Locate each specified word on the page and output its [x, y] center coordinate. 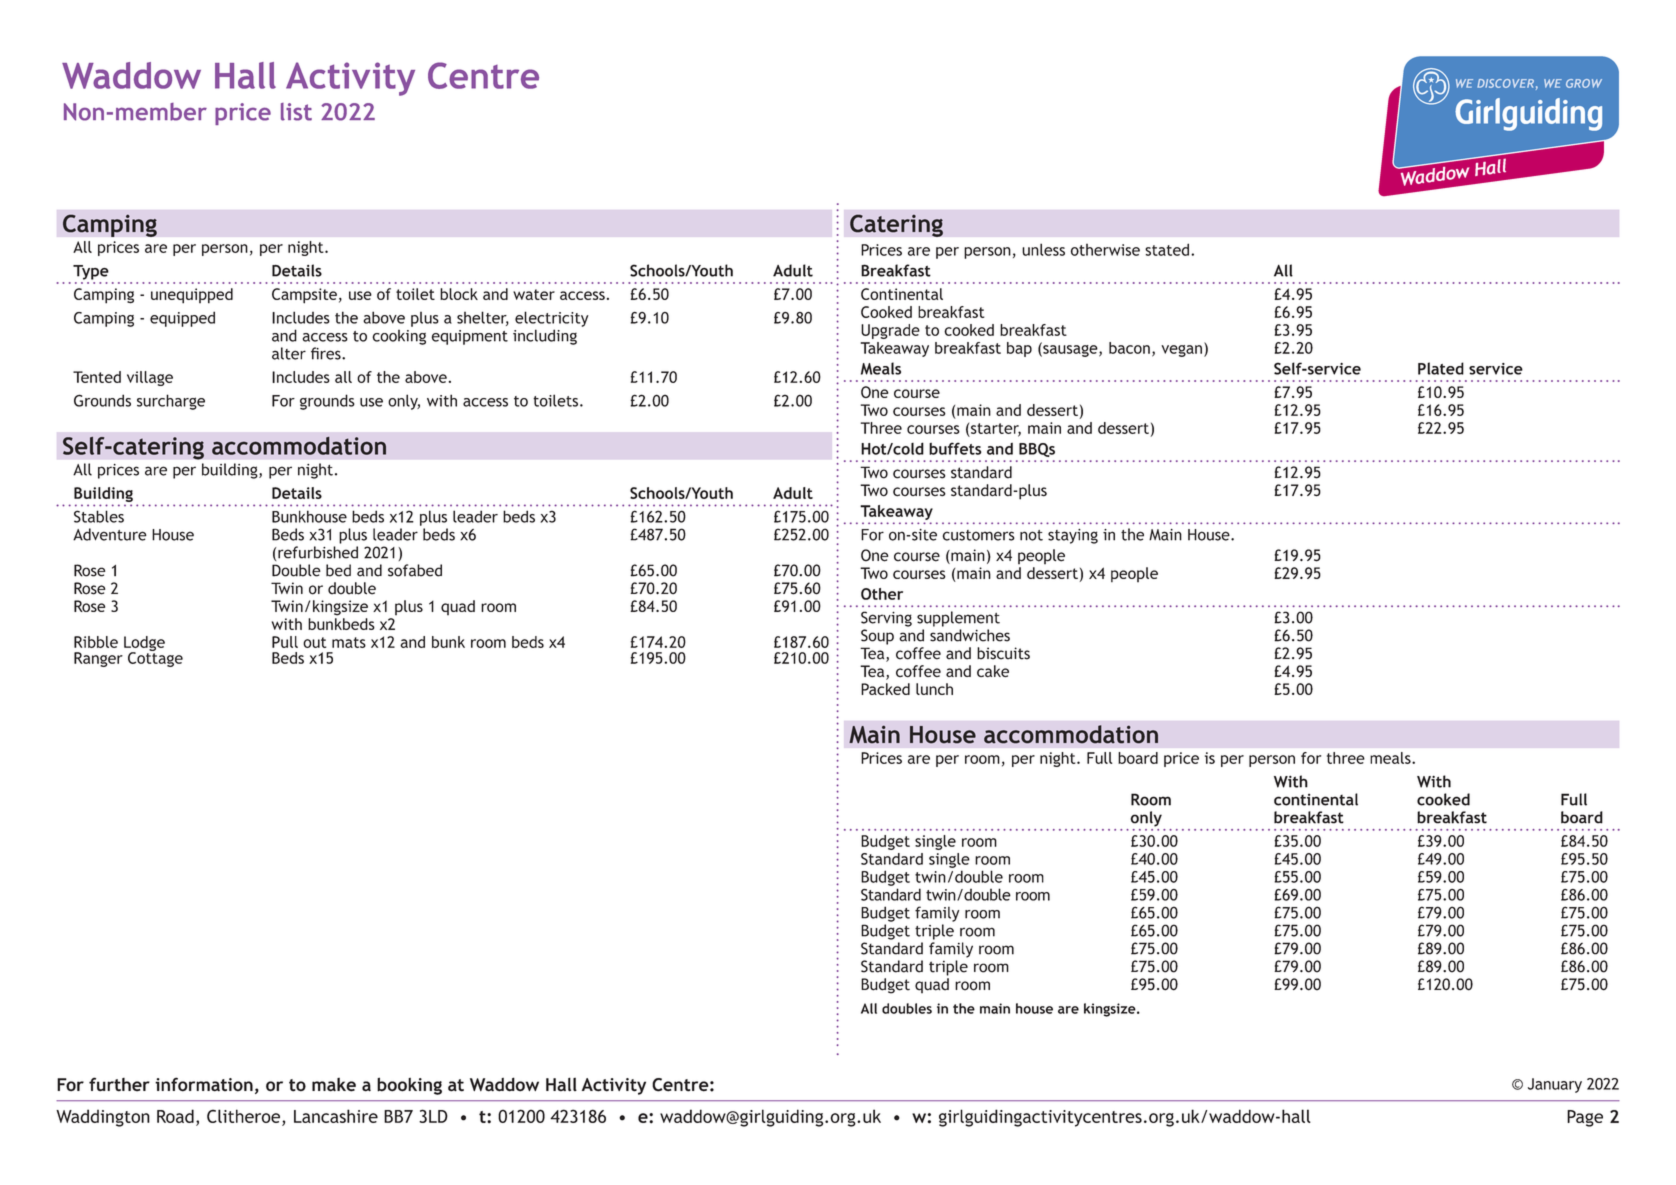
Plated [1441, 368]
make [334, 1085]
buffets [955, 448]
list [296, 112]
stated [1167, 249]
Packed [885, 689]
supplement [958, 619]
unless [1043, 249]
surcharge [171, 402]
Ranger [98, 659]
